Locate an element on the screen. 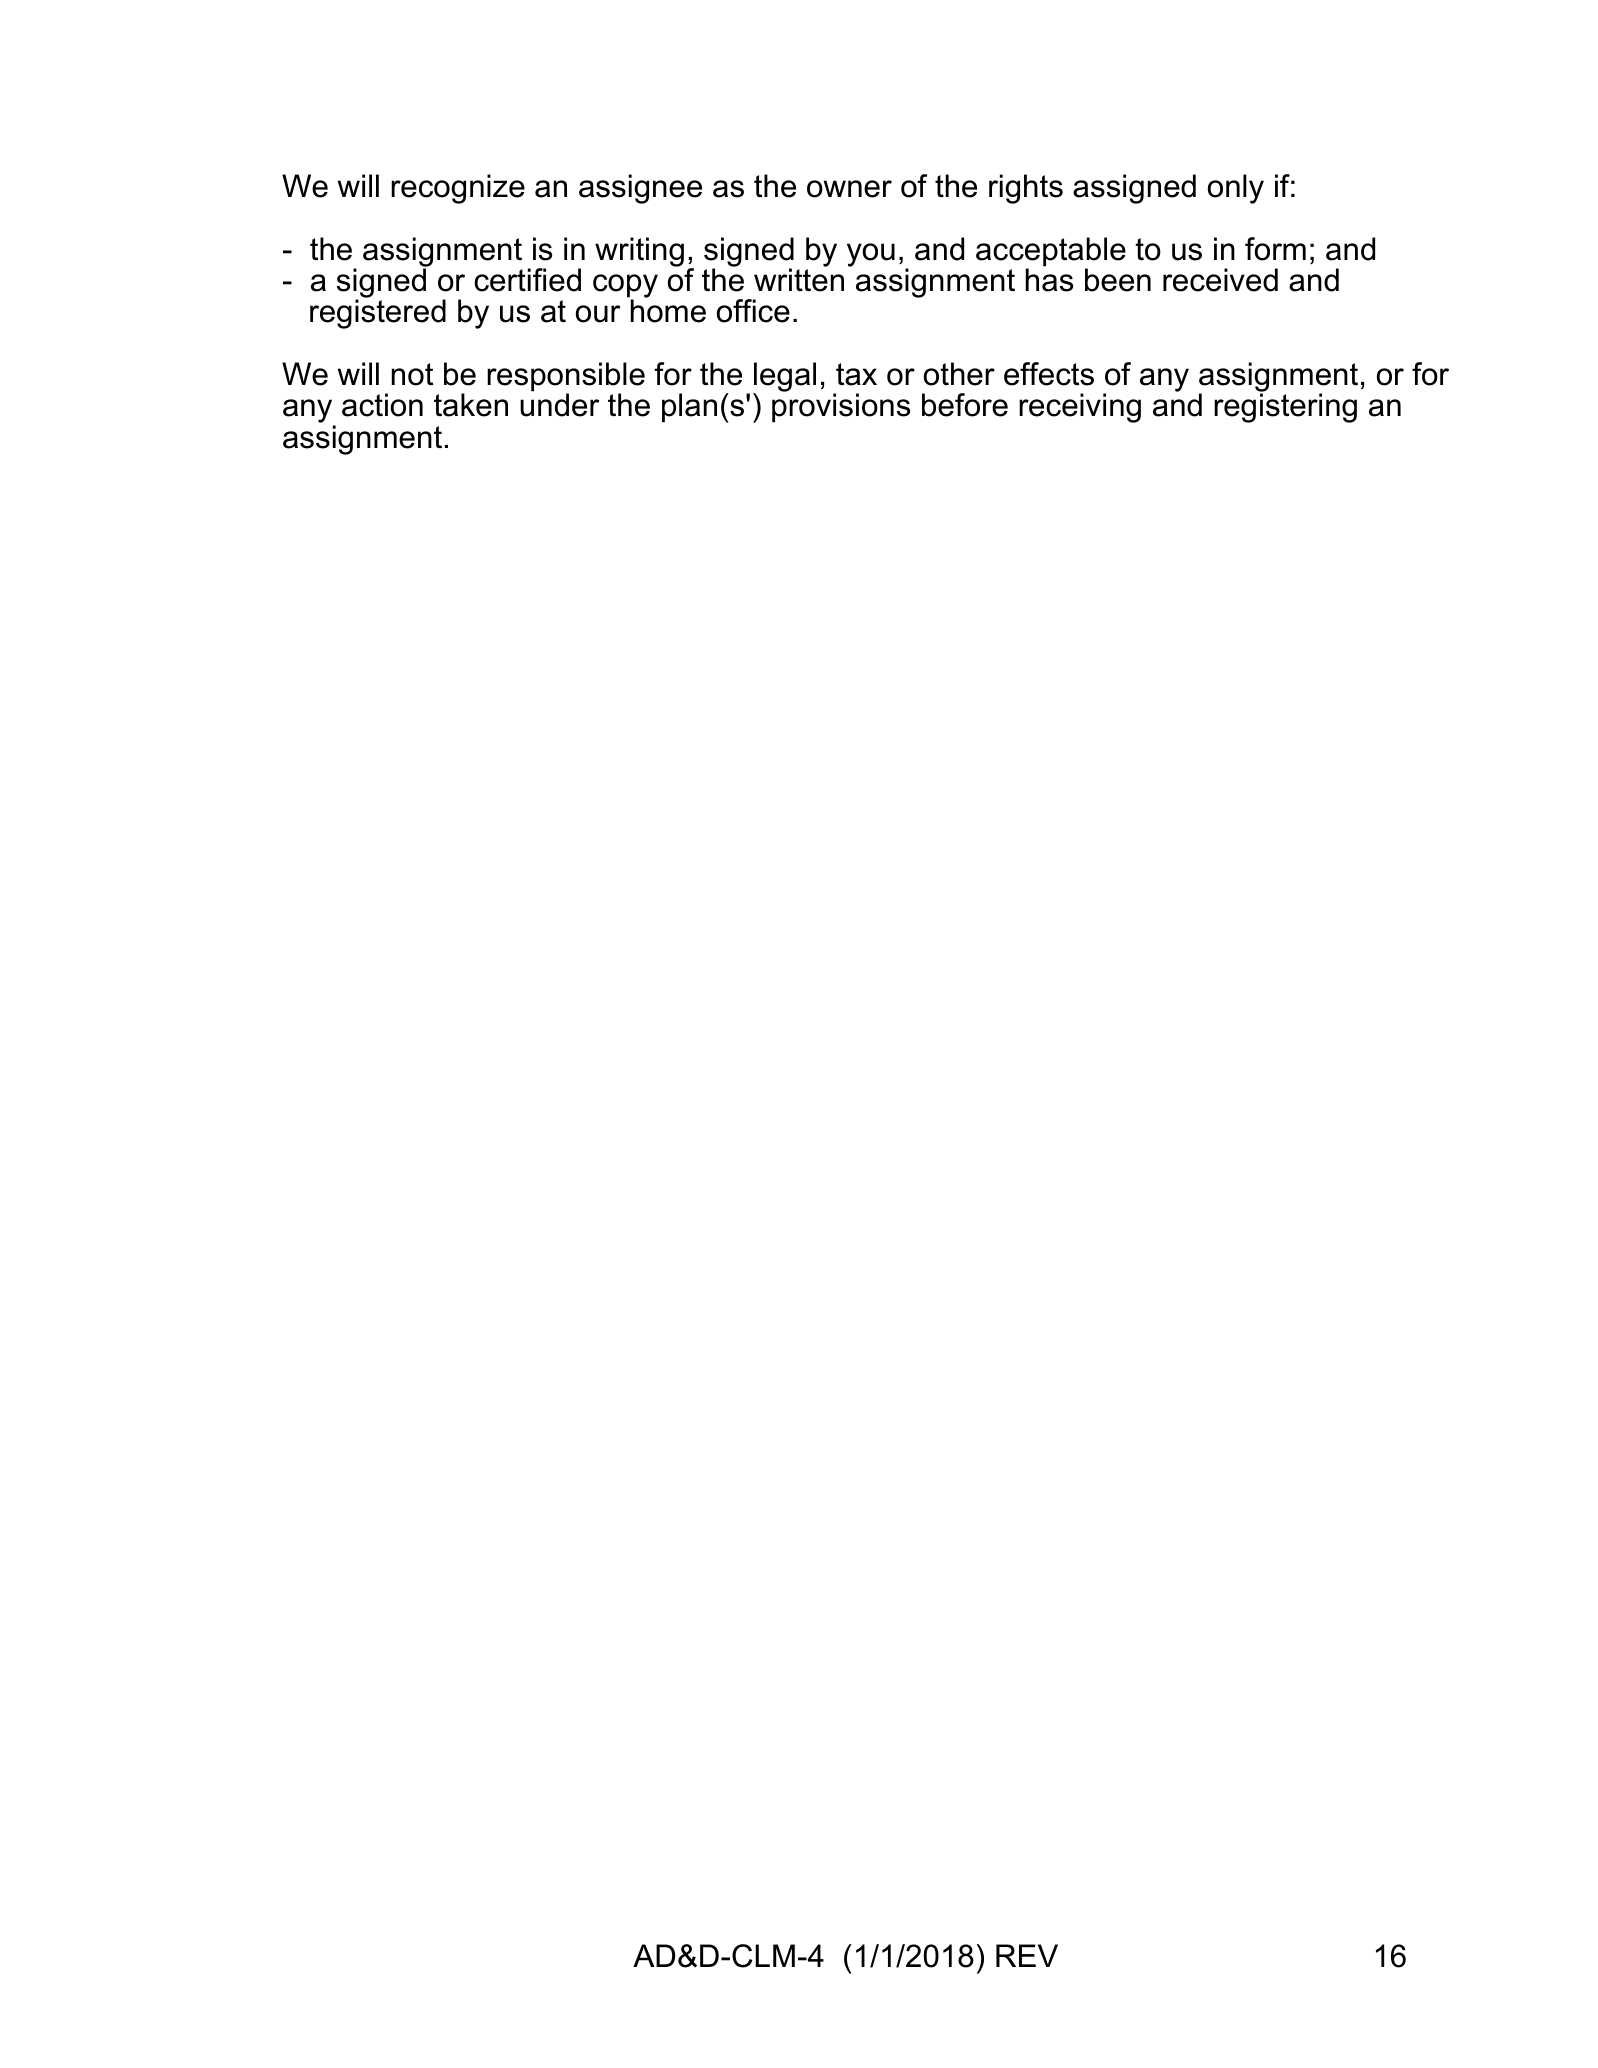 Image resolution: width=1598 pixels, height=2068 pixels. provisions is located at coordinates (841, 408).
